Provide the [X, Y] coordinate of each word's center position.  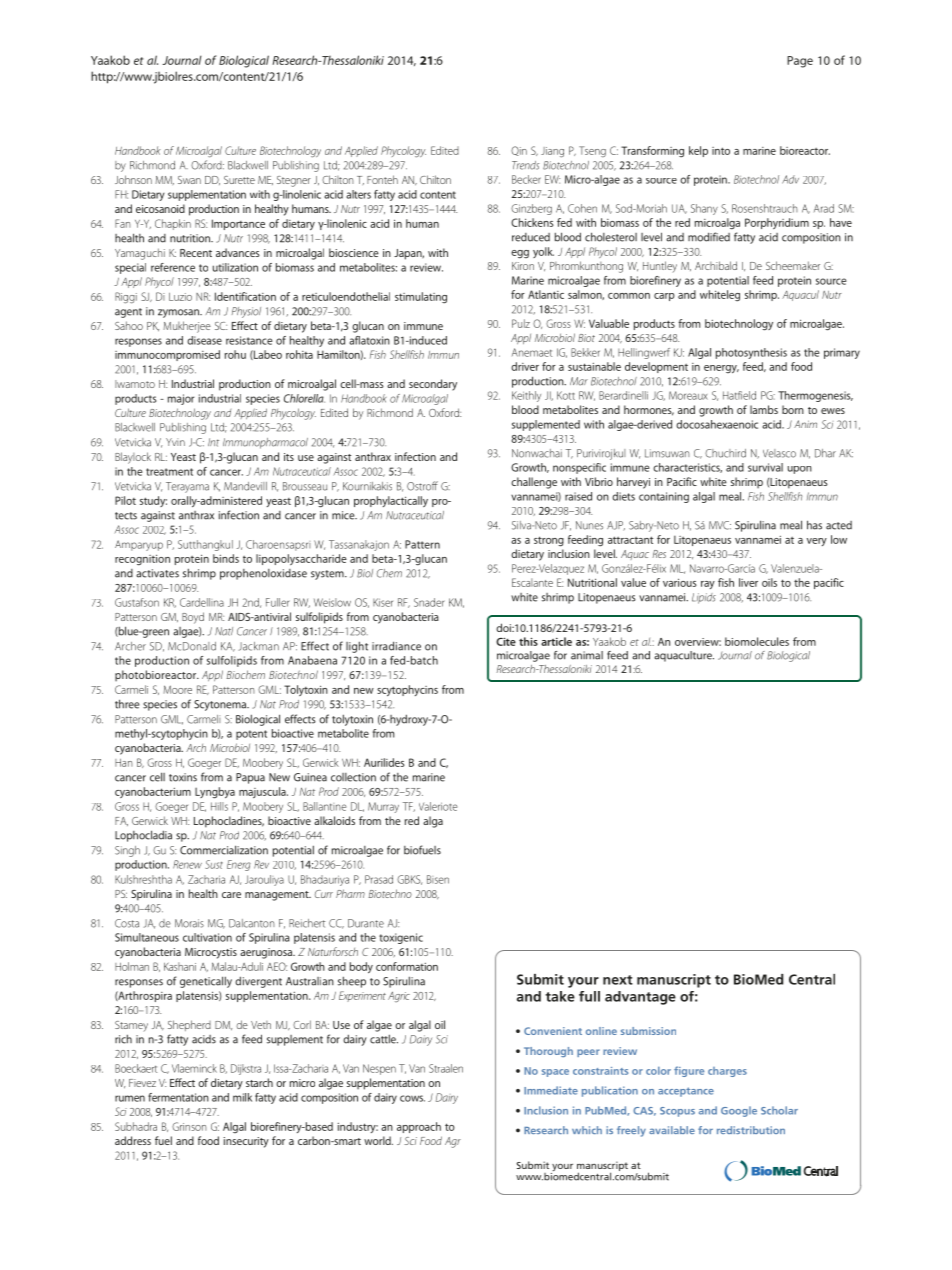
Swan [189, 180]
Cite [506, 641]
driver [525, 366]
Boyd [193, 618]
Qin [519, 151]
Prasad [379, 879]
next [618, 980]
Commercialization [224, 850]
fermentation [178, 1097]
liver [748, 582]
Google [739, 1111]
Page [800, 62]
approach [419, 1127]
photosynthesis [751, 353]
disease [204, 340]
